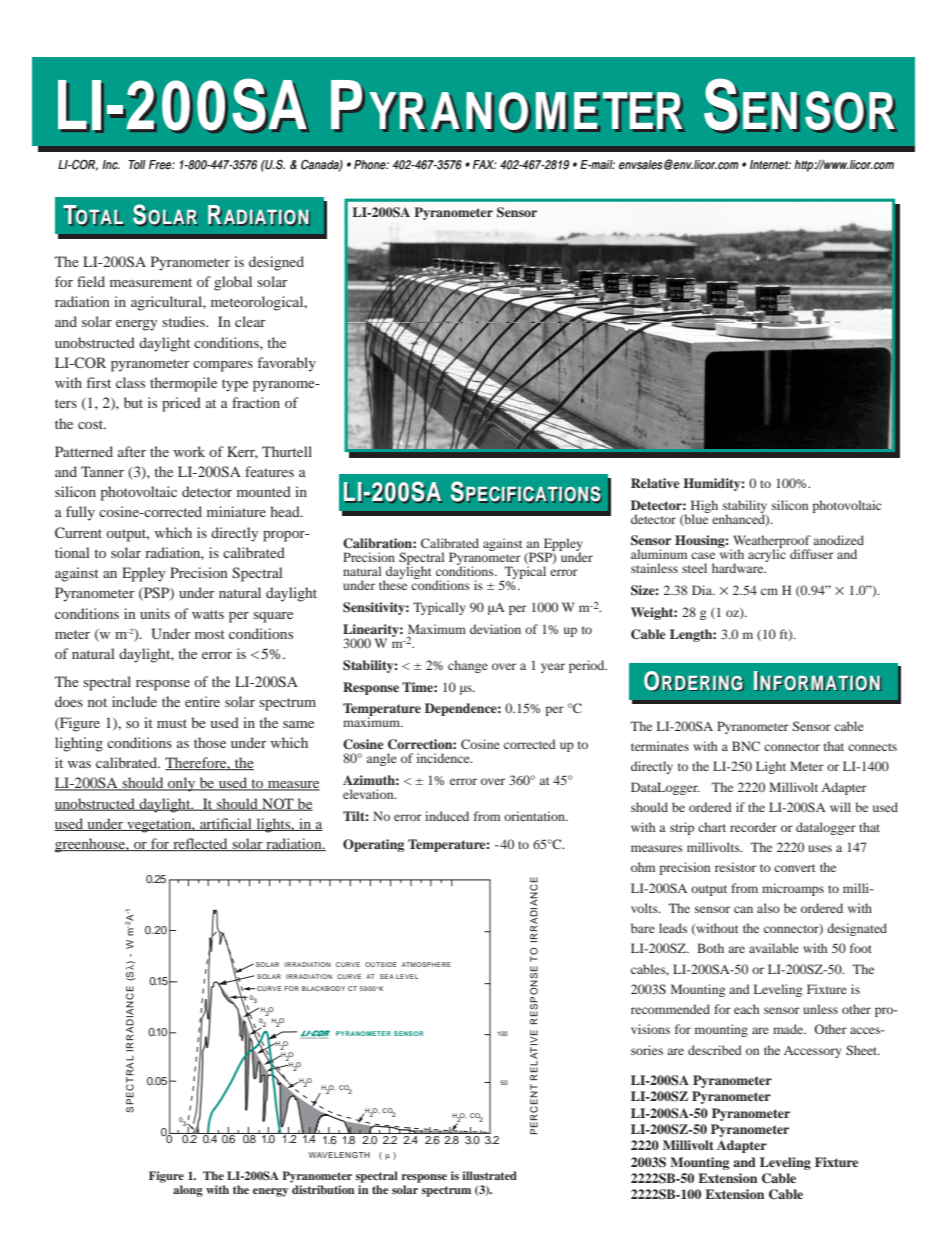  What do you see at coordinates (155, 613) in the screenshot?
I see `units` at bounding box center [155, 613].
